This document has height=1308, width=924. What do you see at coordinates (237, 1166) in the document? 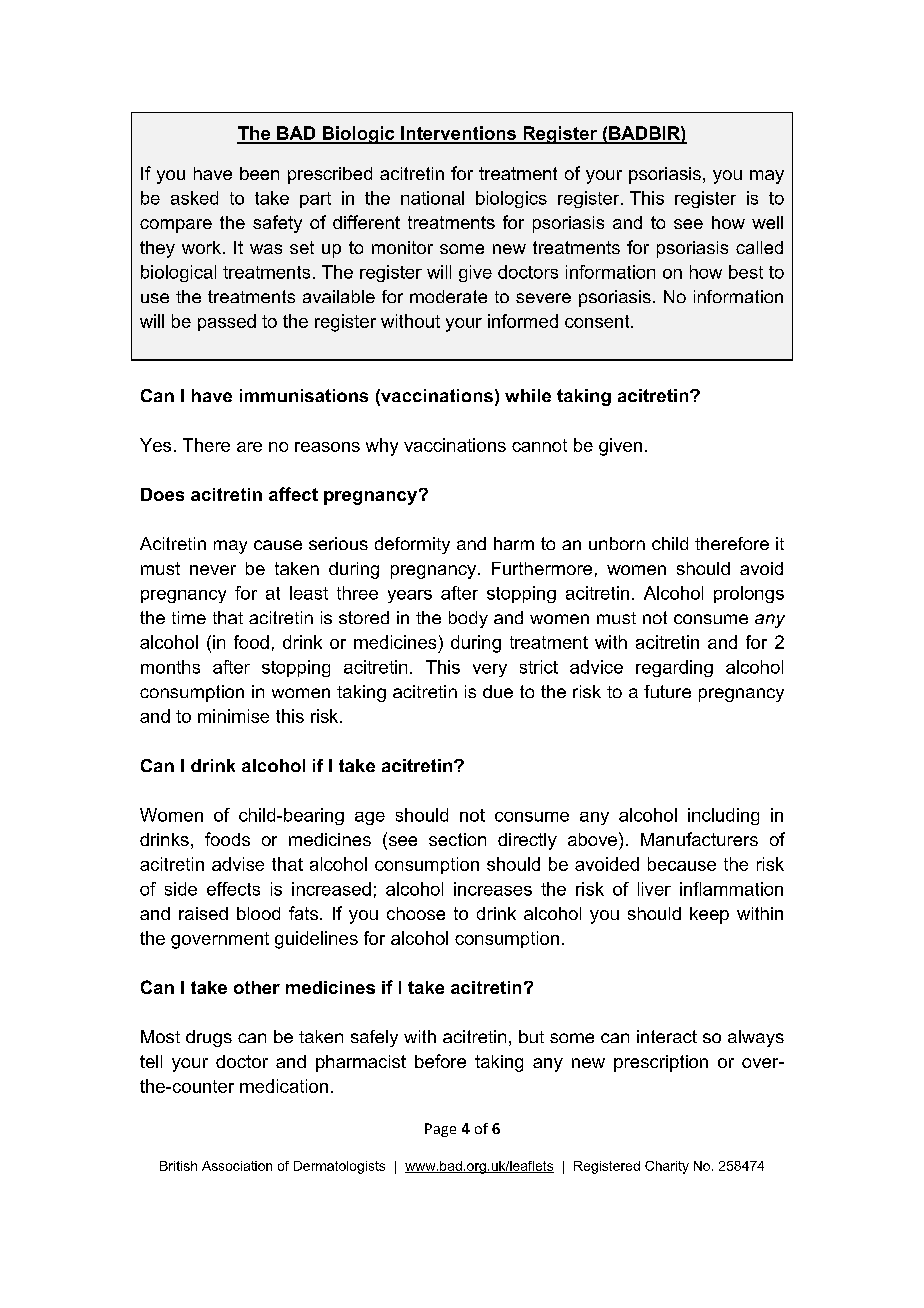
I see `Association` at bounding box center [237, 1166].
